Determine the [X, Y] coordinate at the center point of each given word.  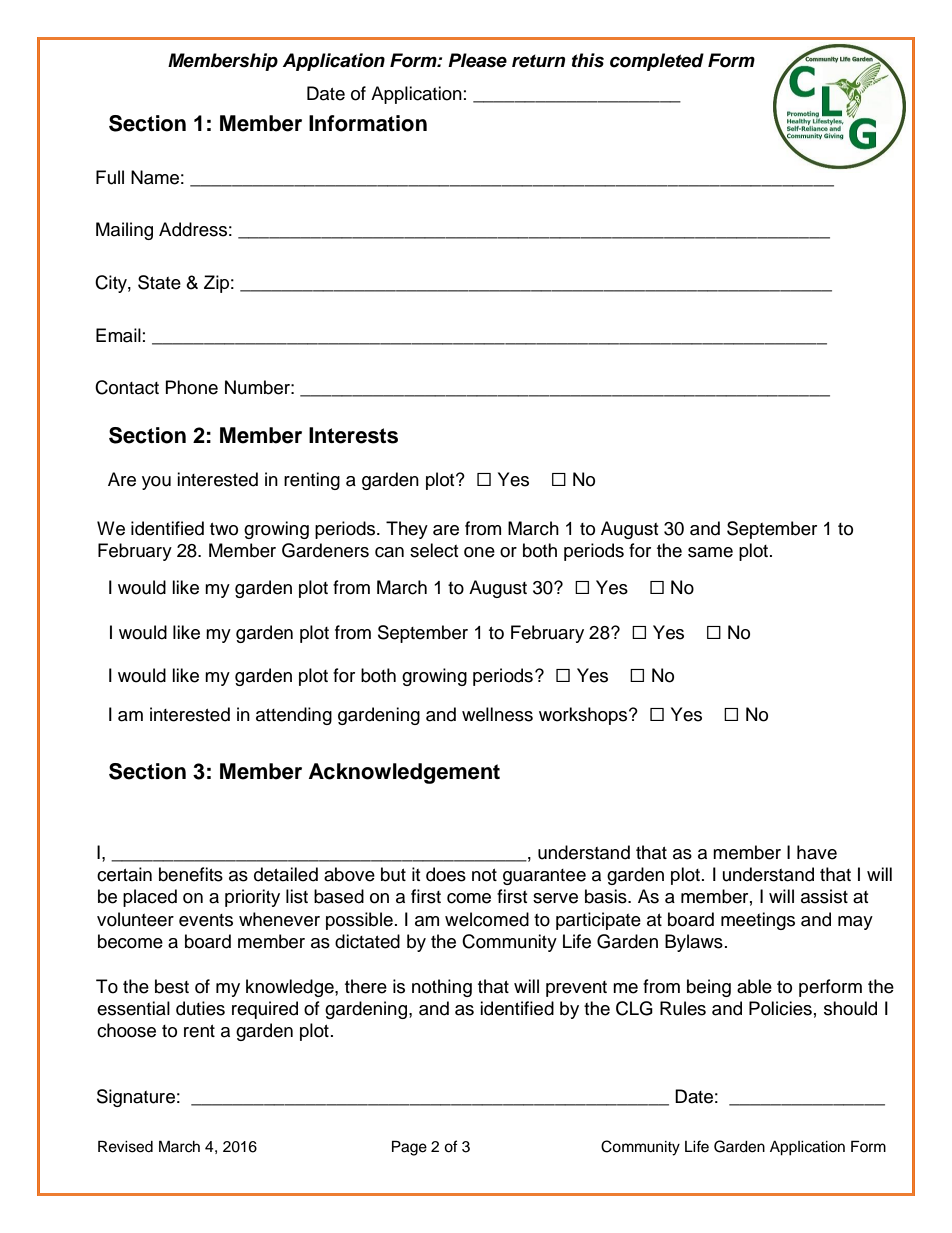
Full [110, 177]
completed [657, 62]
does [446, 874]
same [710, 552]
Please [477, 60]
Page [409, 1148]
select [434, 550]
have [817, 852]
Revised [125, 1146]
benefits [191, 874]
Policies [780, 1008]
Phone [192, 387]
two [224, 529]
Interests [353, 435]
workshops [584, 716]
